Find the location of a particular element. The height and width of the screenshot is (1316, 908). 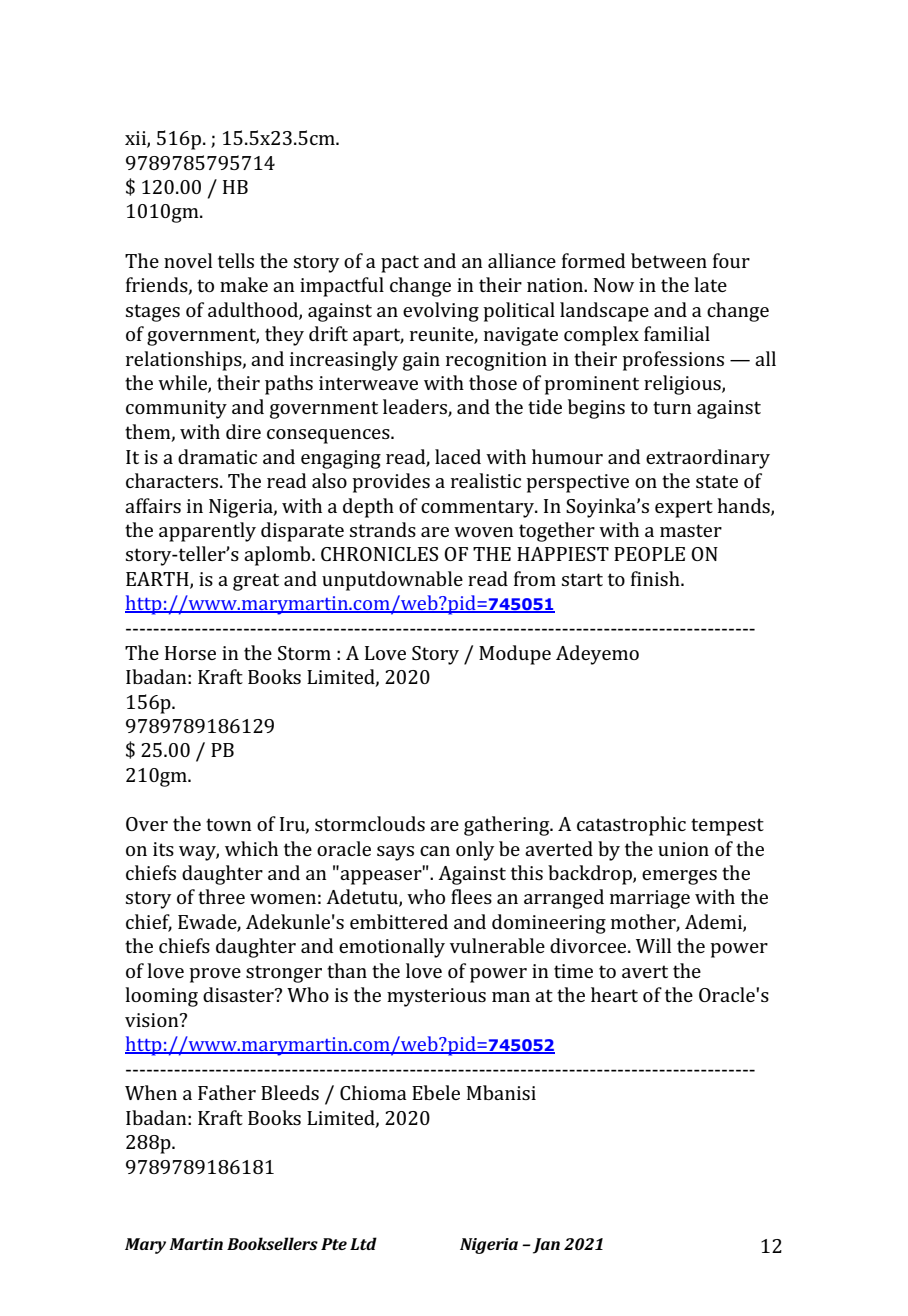

prove is located at coordinates (215, 975).
